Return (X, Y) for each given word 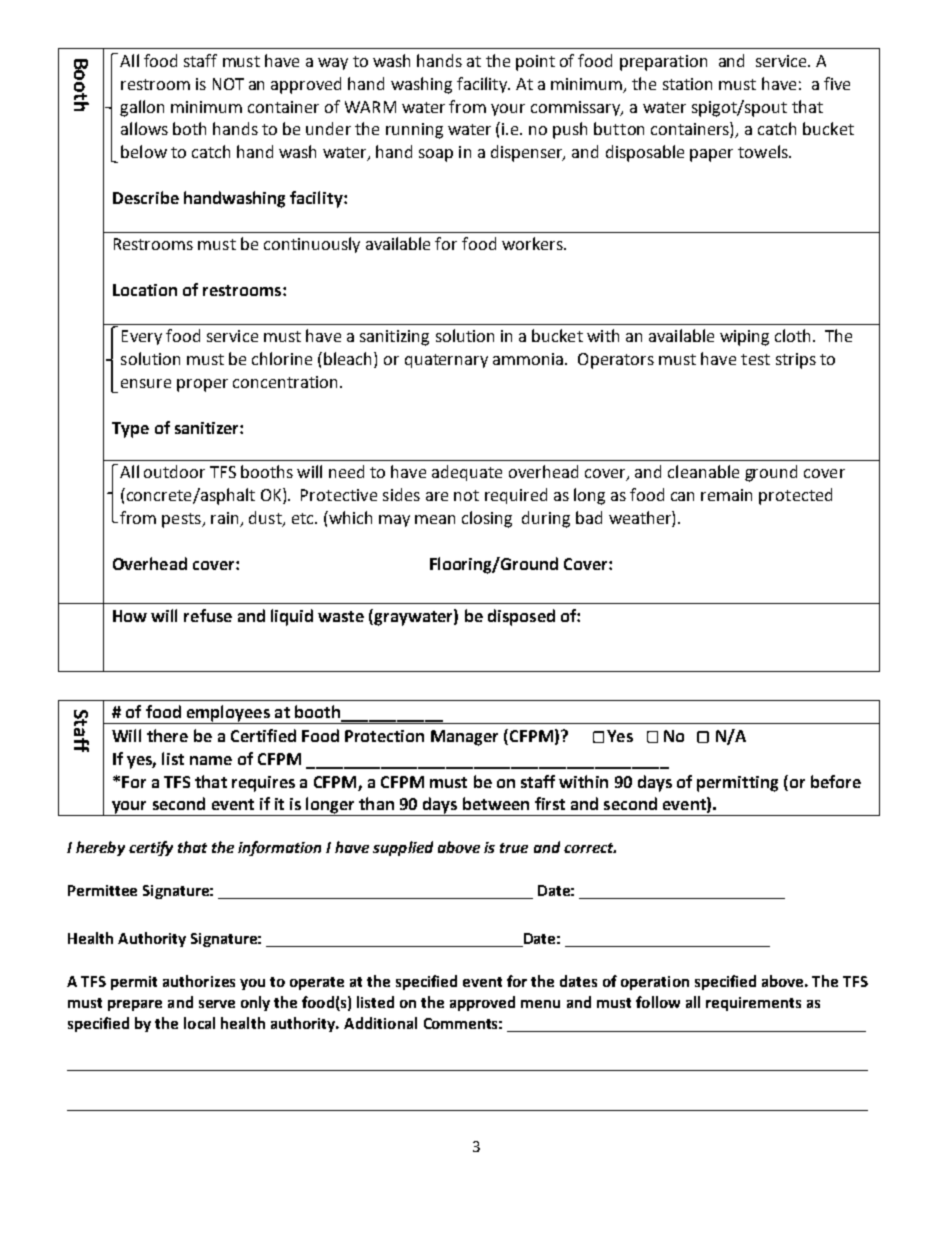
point (535, 63)
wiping (744, 338)
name (211, 760)
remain (726, 495)
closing (487, 519)
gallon (142, 108)
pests (182, 520)
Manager (464, 738)
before (836, 781)
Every (142, 337)
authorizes (199, 981)
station (687, 84)
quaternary (446, 361)
